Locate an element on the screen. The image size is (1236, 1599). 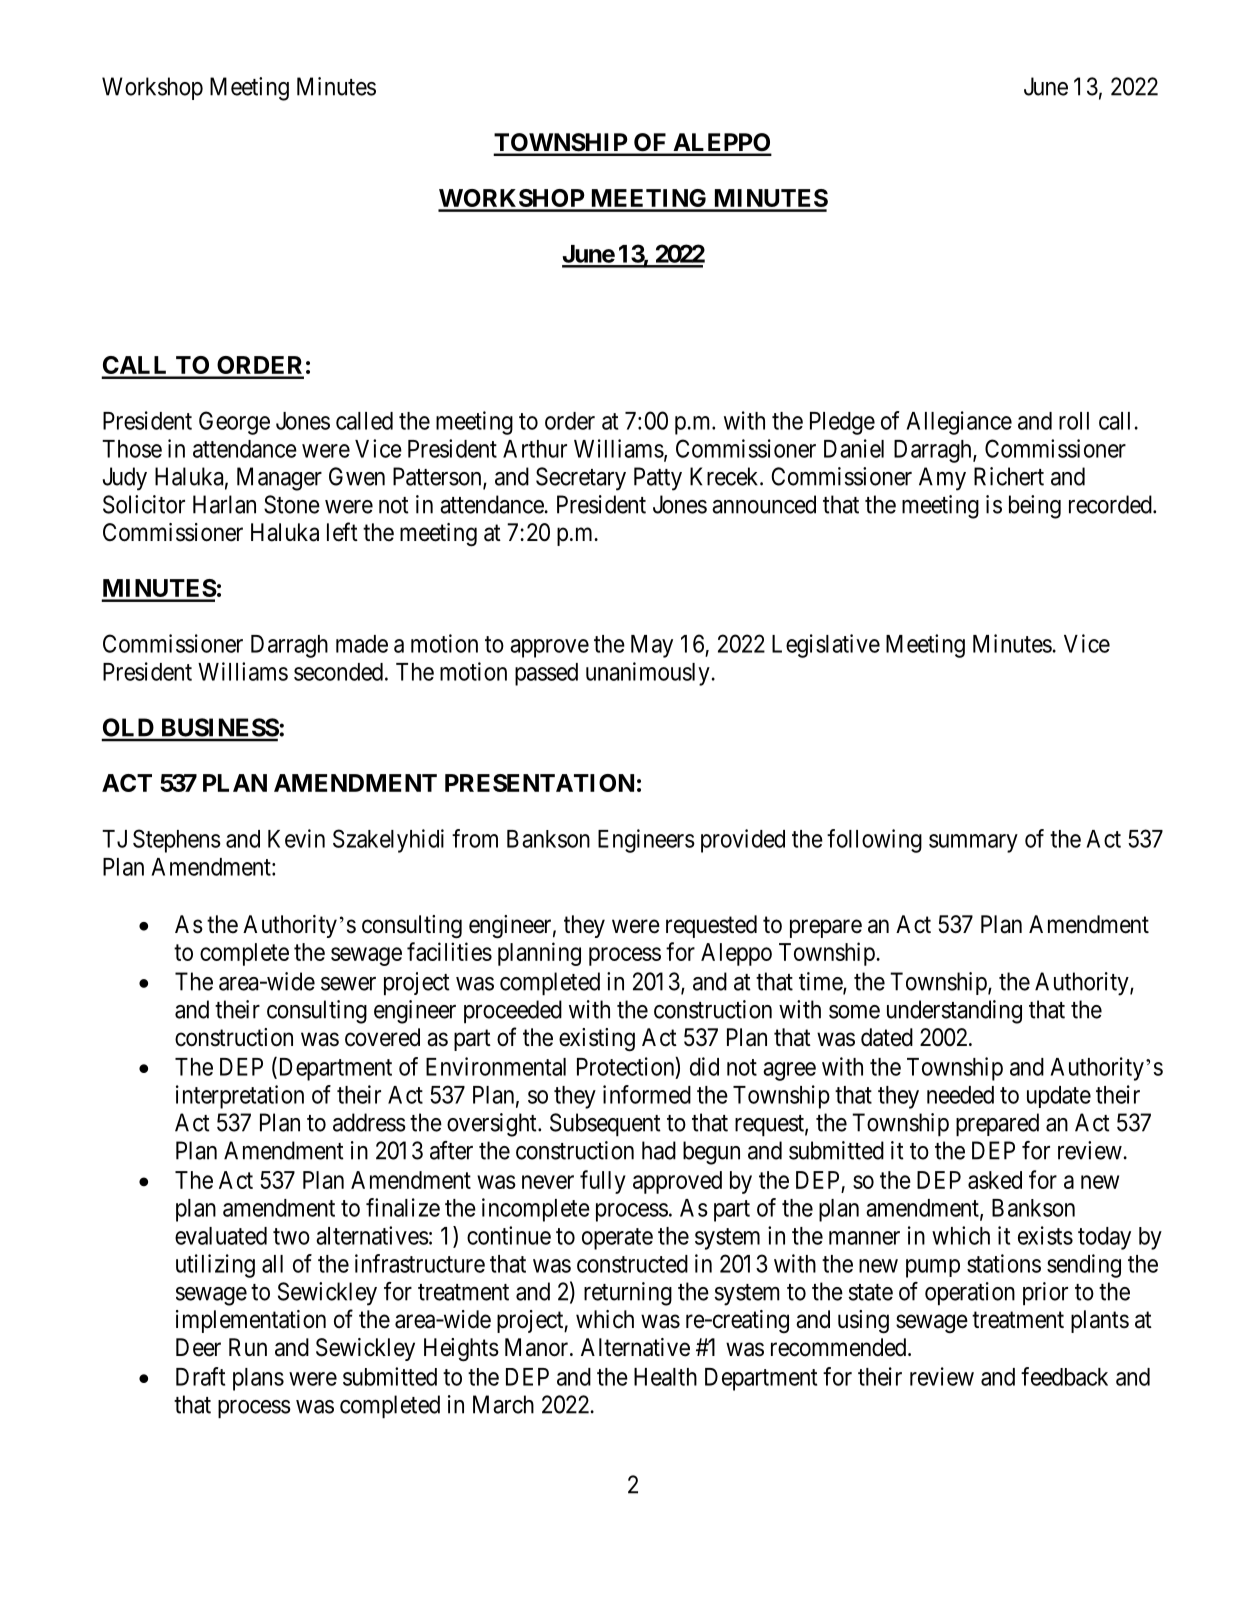
Secretary is located at coordinates (581, 479).
